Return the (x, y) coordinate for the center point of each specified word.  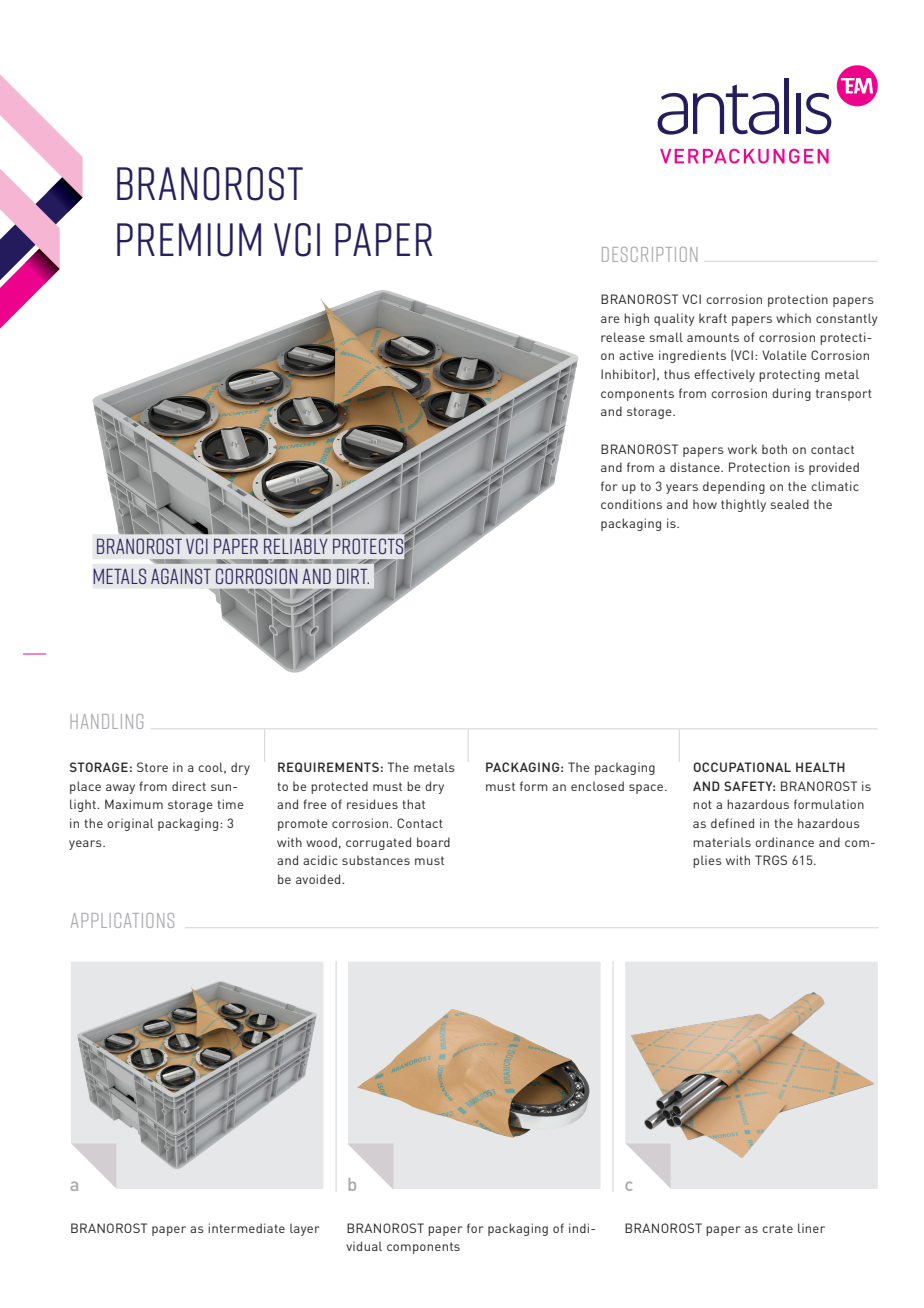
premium (189, 240)
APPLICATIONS (122, 920)
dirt (353, 576)
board (433, 842)
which (793, 318)
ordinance (784, 842)
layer (304, 1229)
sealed (790, 504)
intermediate (246, 1228)
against (181, 576)
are (610, 319)
